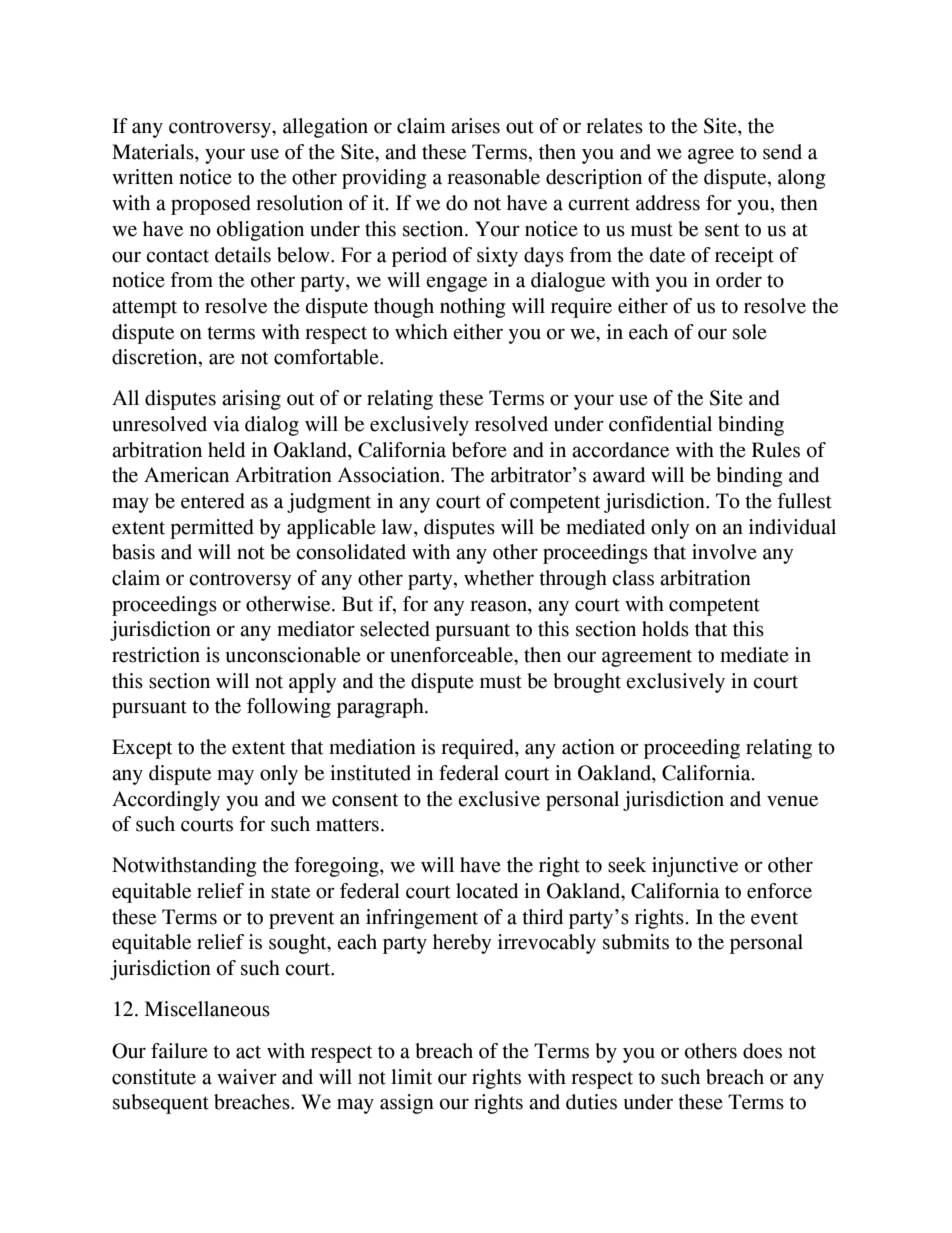 The image size is (952, 1233). Describe the element at coordinates (762, 1051) in the page. I see `does` at that location.
